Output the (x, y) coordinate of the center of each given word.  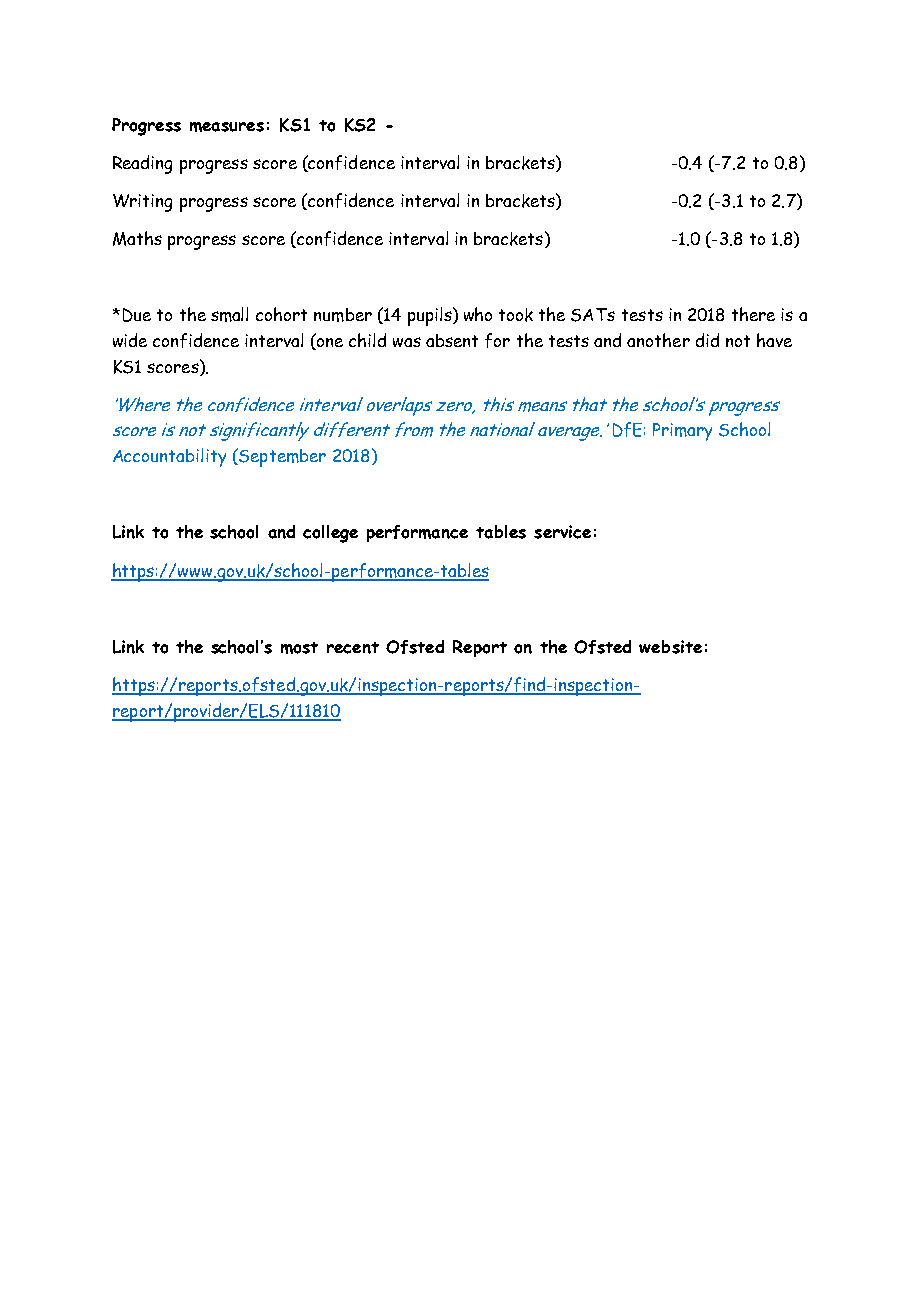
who (478, 314)
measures (227, 127)
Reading (142, 164)
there (753, 314)
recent (353, 648)
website (670, 647)
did (707, 340)
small (229, 314)
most (299, 648)
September (281, 457)
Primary (682, 432)
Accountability (169, 457)
